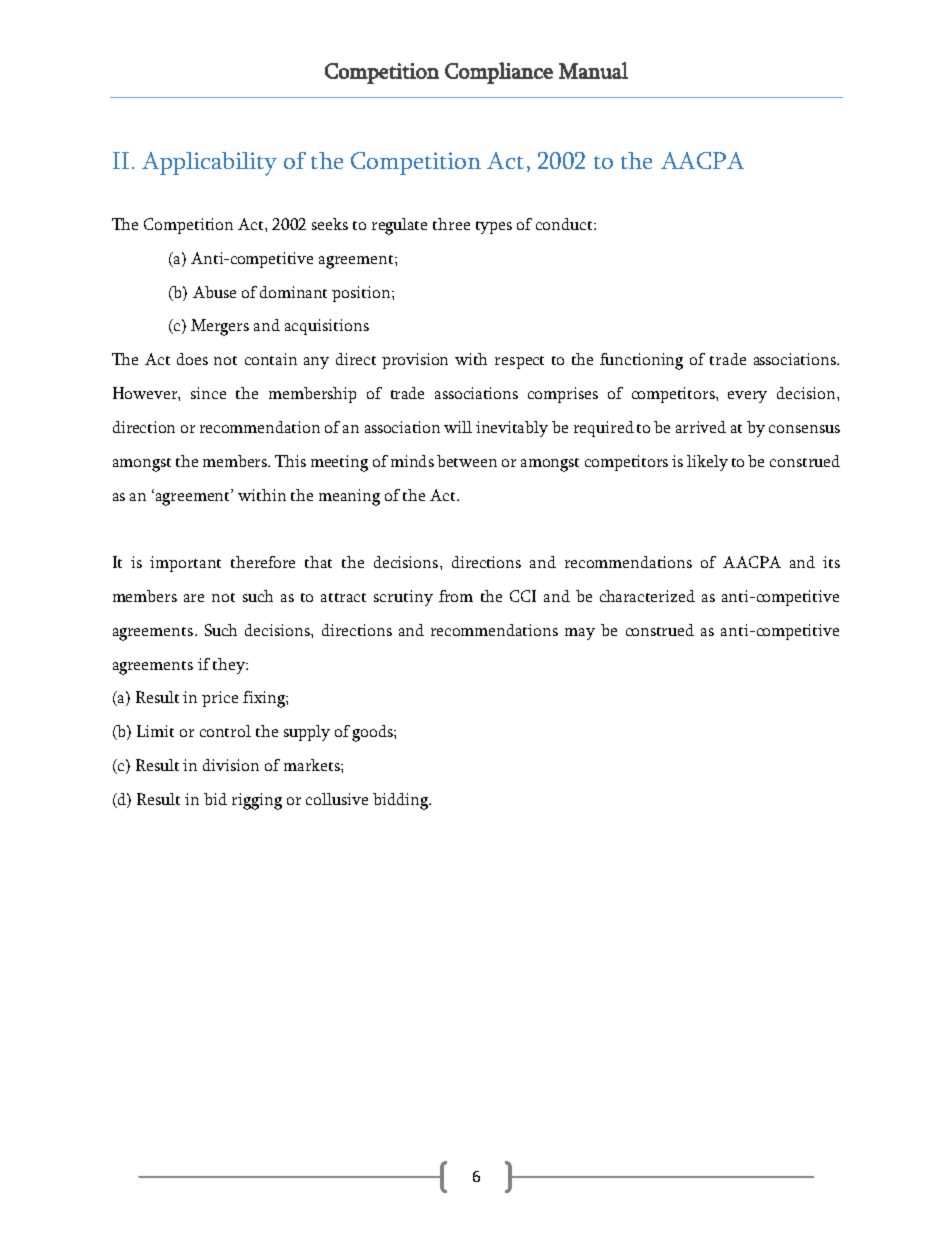  What do you see at coordinates (231, 765) in the image?
I see `division` at bounding box center [231, 765].
